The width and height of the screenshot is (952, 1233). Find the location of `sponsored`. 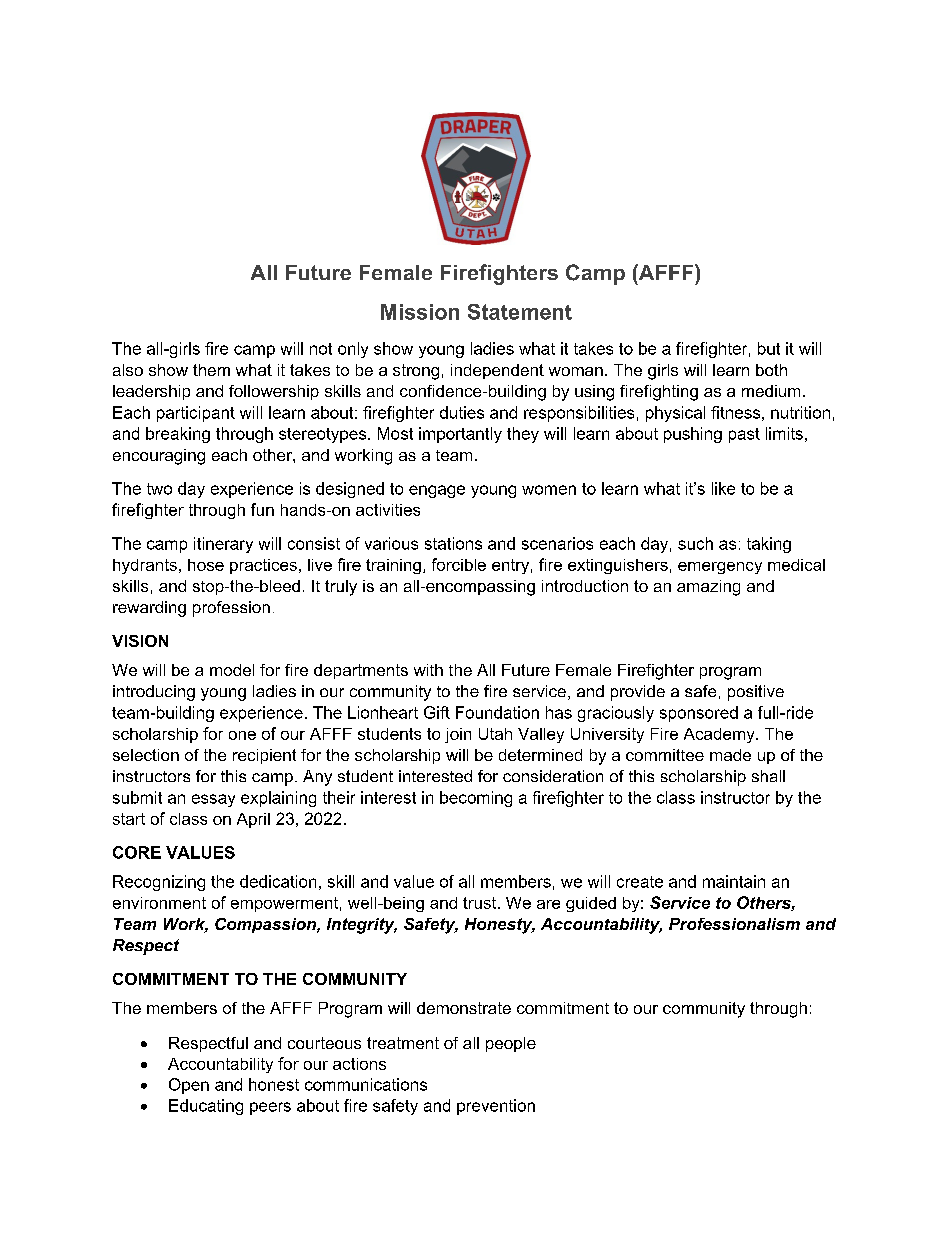

sponsored is located at coordinates (699, 714).
